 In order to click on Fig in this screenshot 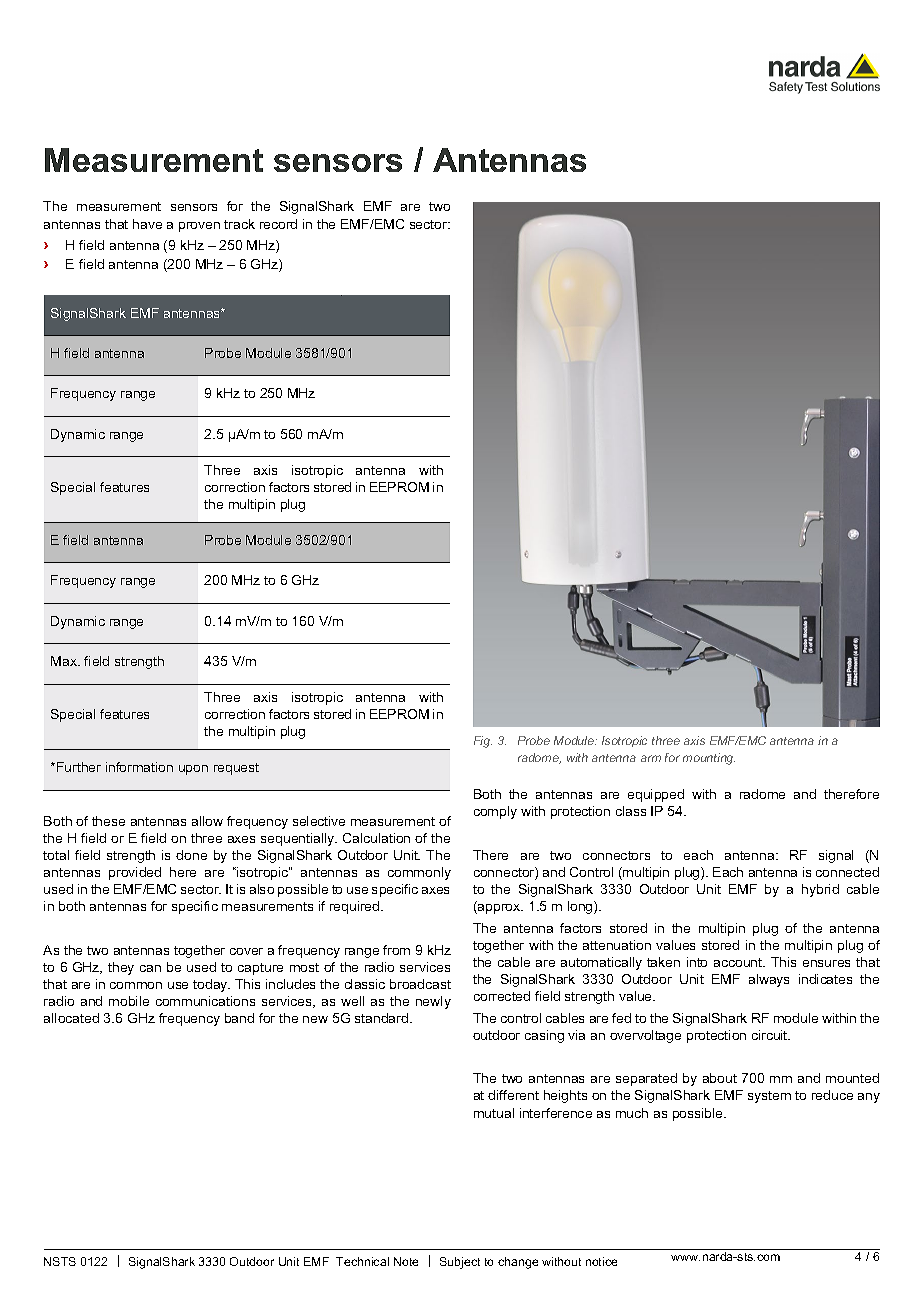, I will do `click(483, 742)`.
